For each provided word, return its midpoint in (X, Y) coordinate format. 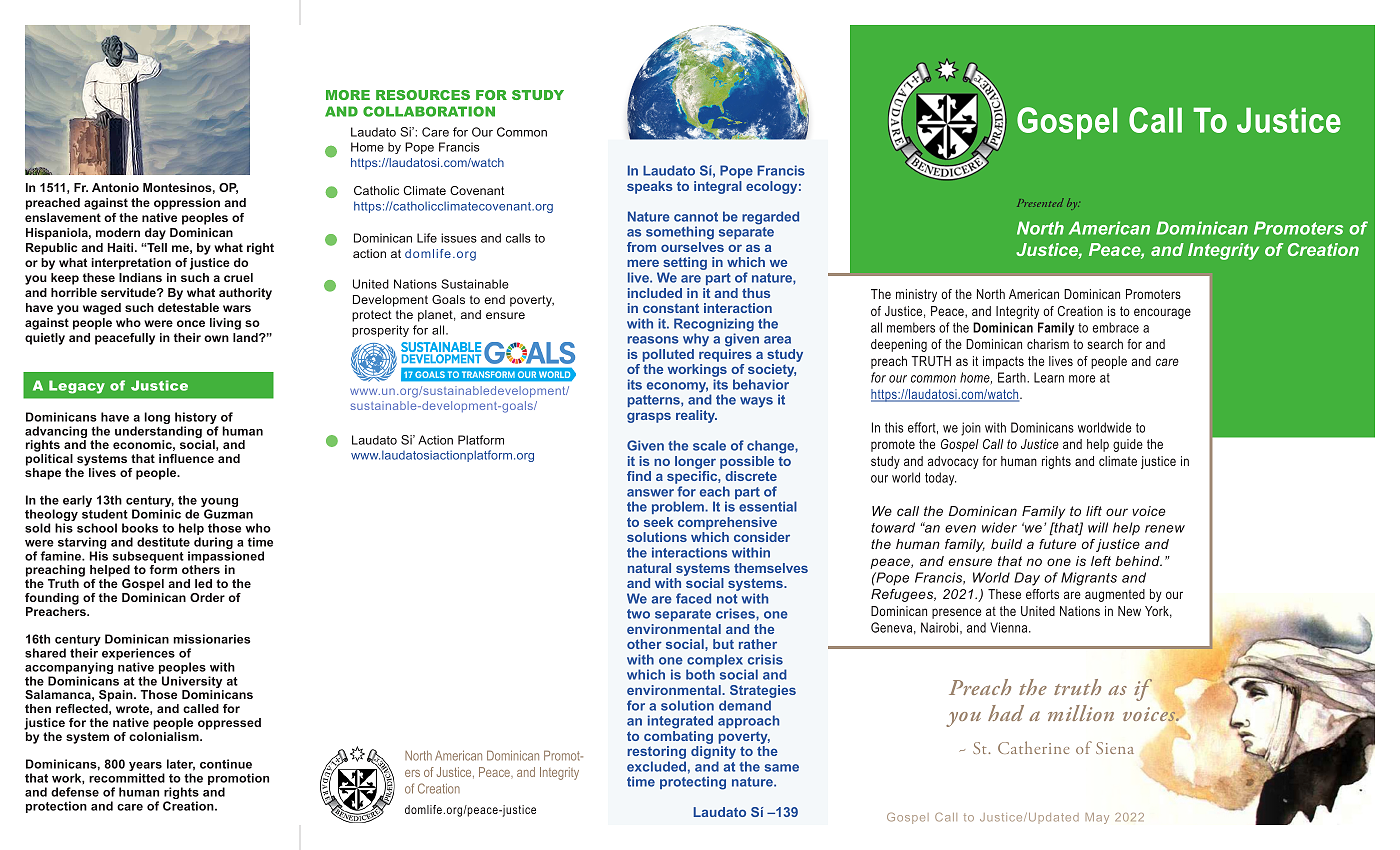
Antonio (115, 187)
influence (186, 458)
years (146, 768)
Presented (1040, 202)
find (639, 476)
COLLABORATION (429, 111)
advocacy (953, 462)
